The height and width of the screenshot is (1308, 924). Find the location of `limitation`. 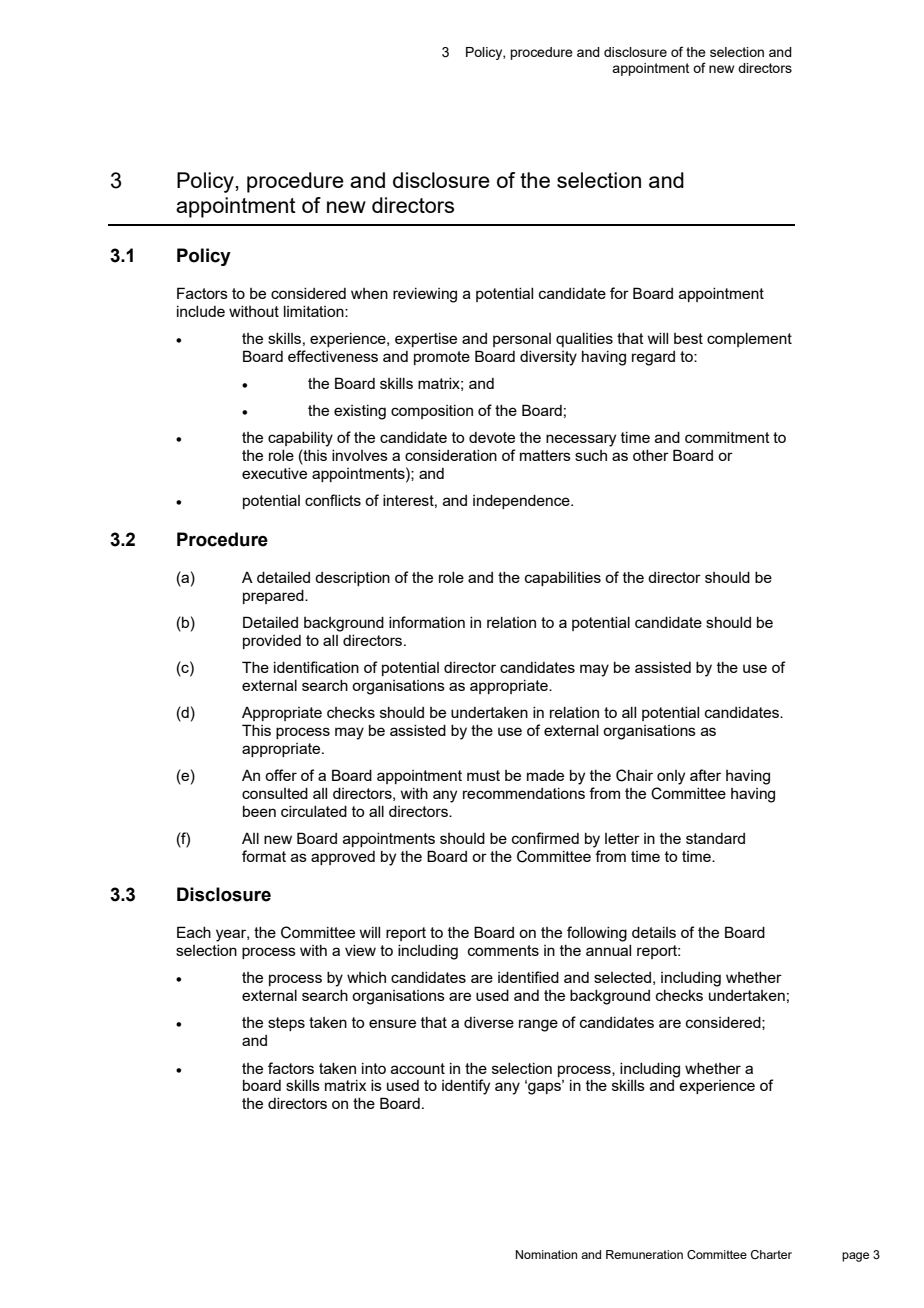

limitation is located at coordinates (315, 311).
